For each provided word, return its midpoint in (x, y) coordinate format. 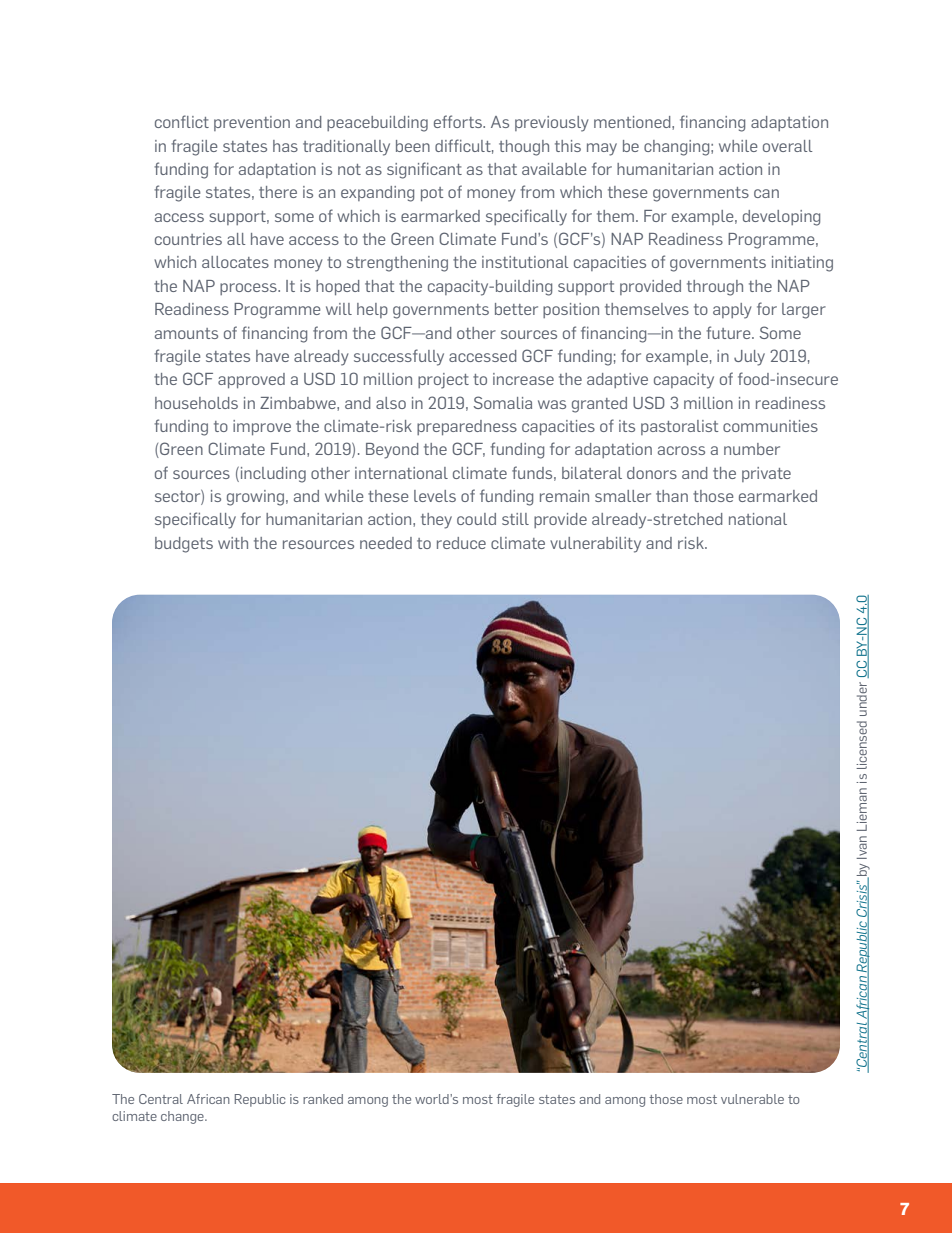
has (285, 146)
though (524, 148)
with (233, 543)
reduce (461, 543)
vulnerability (595, 545)
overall (787, 146)
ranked (323, 1099)
